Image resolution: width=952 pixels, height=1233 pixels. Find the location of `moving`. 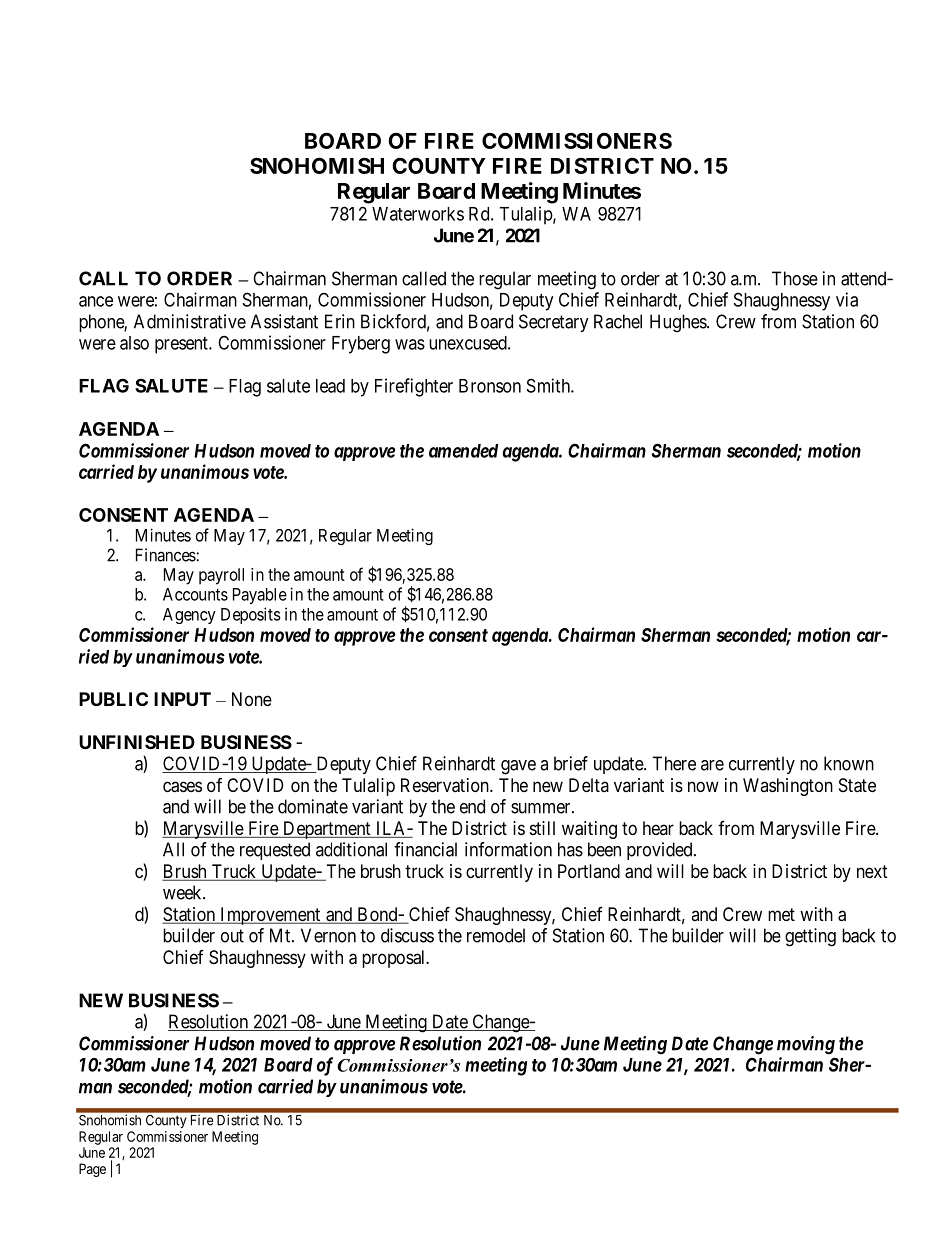

moving is located at coordinates (806, 1045).
